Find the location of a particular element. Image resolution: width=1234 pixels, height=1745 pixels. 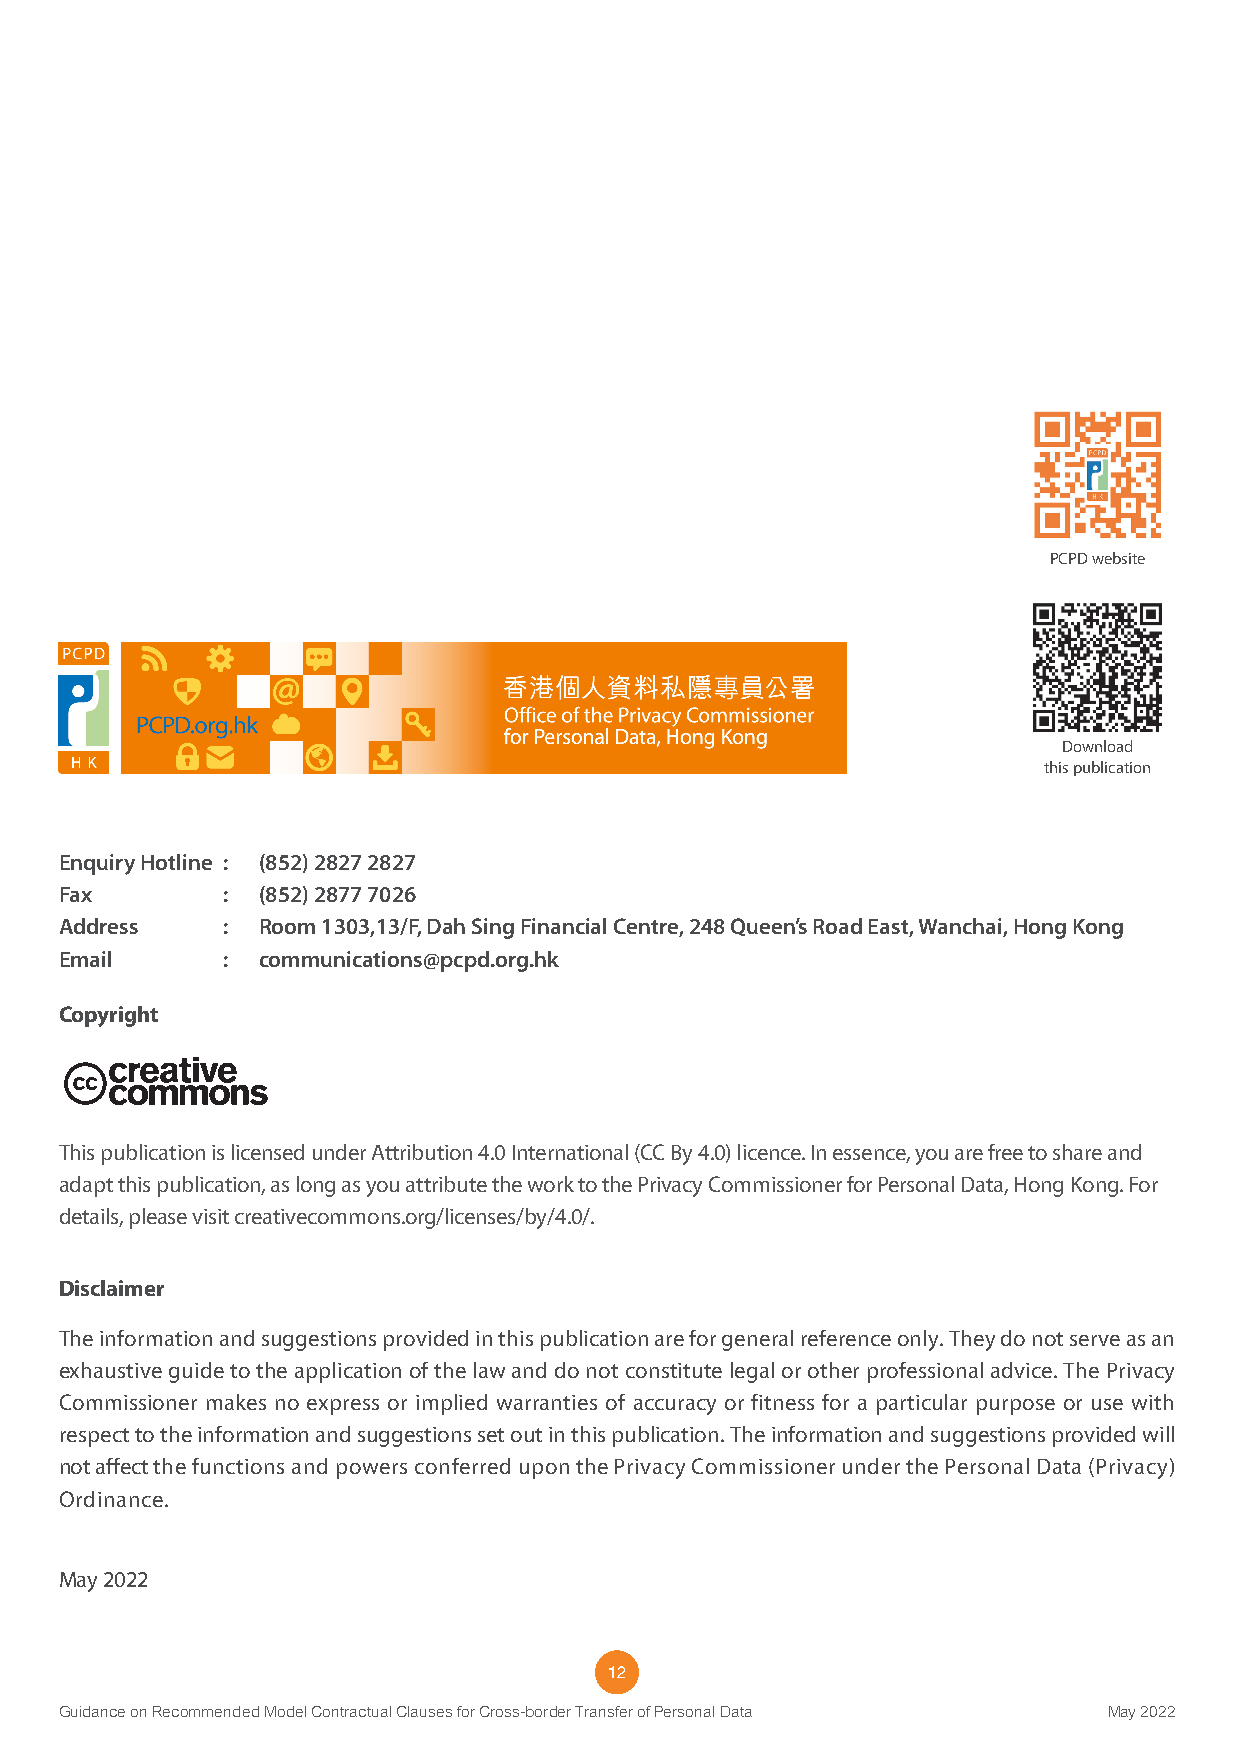

Financial is located at coordinates (564, 926).
